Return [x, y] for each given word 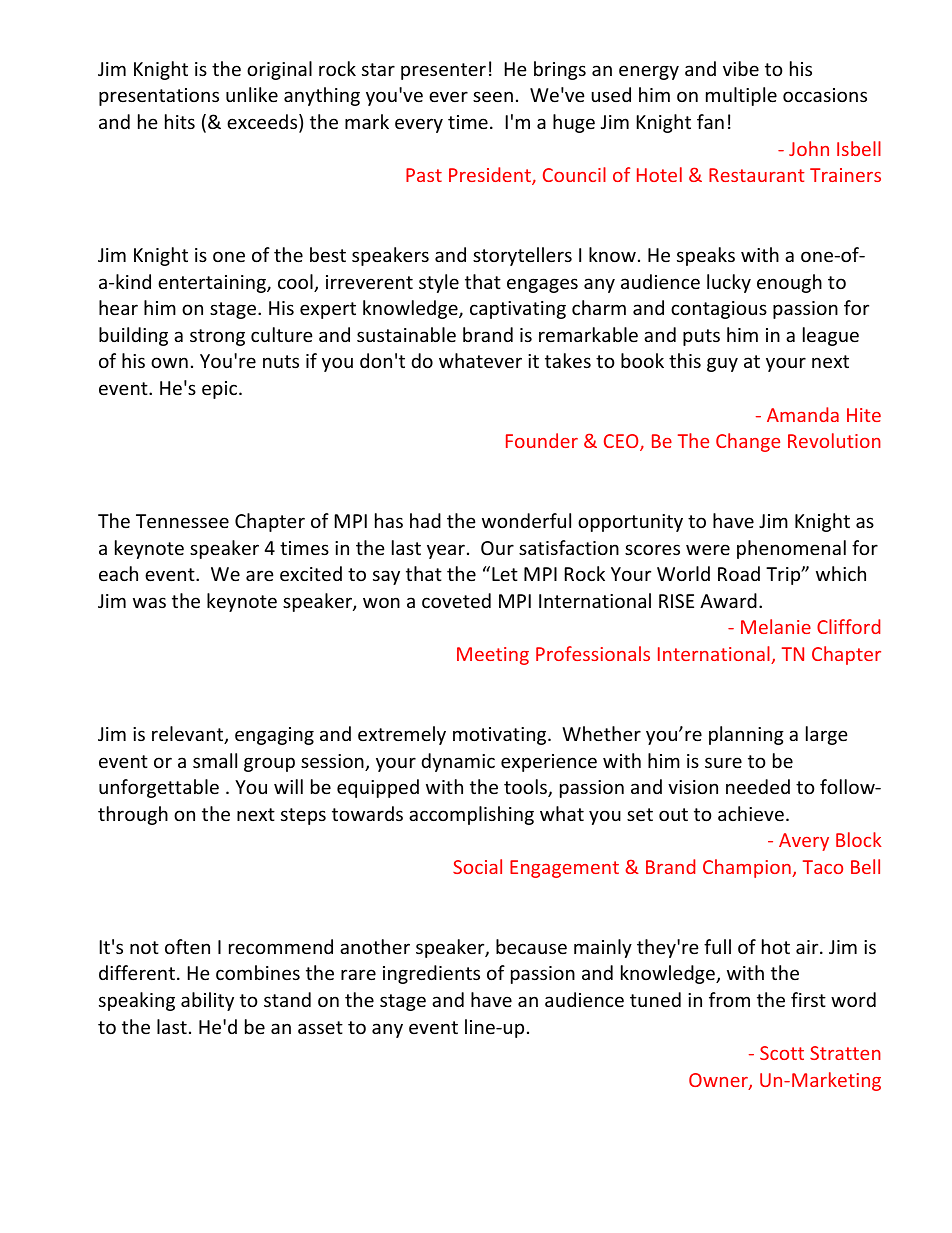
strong [217, 337]
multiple [741, 96]
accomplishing [471, 815]
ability [207, 1001]
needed [758, 786]
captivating [518, 310]
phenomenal [791, 549]
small [215, 760]
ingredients [431, 974]
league [831, 336]
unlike [252, 94]
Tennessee [182, 521]
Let [505, 574]
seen [493, 96]
